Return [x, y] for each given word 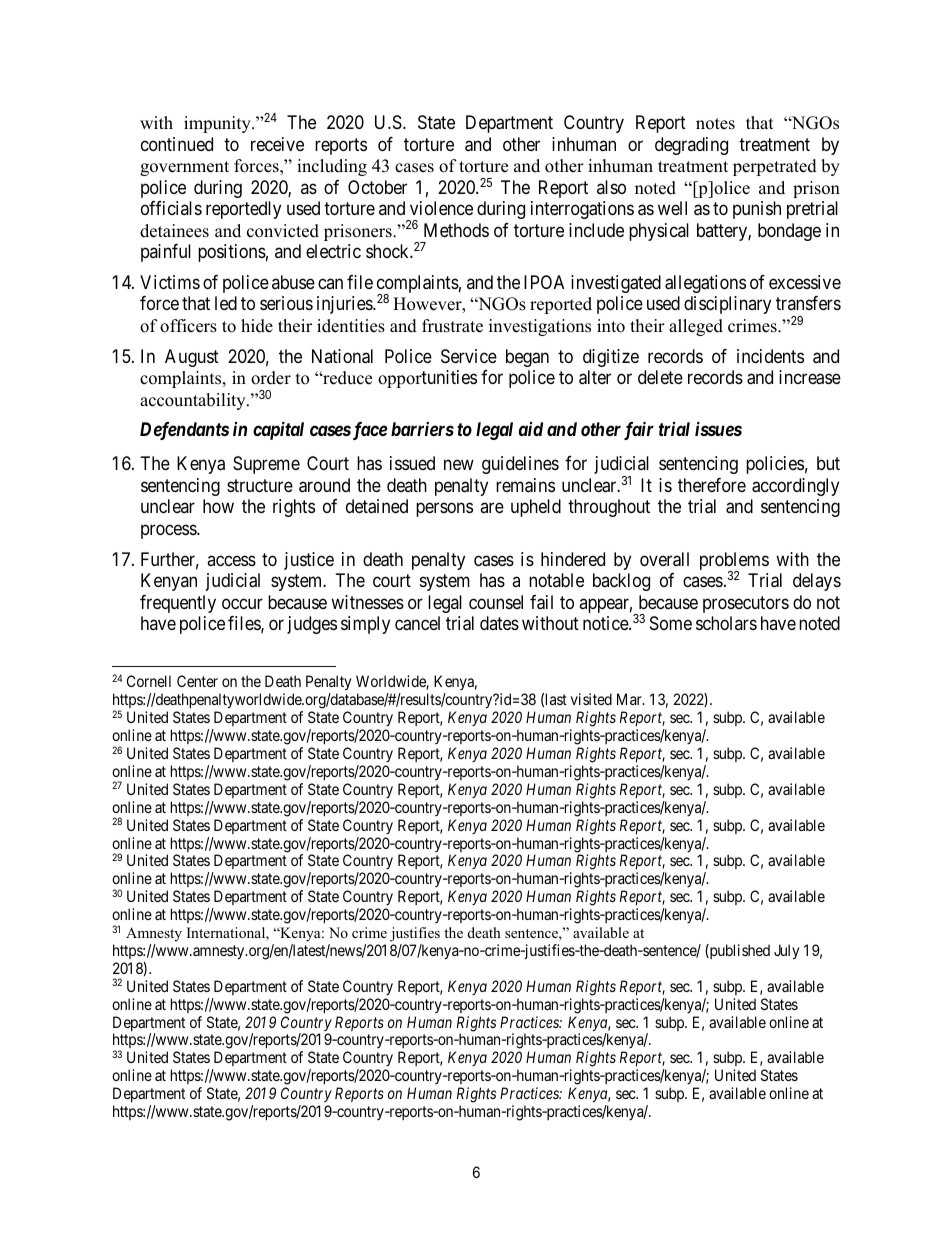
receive [277, 144]
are [492, 508]
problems [734, 562]
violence [441, 208]
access [231, 560]
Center [197, 681]
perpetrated [775, 167]
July [786, 952]
